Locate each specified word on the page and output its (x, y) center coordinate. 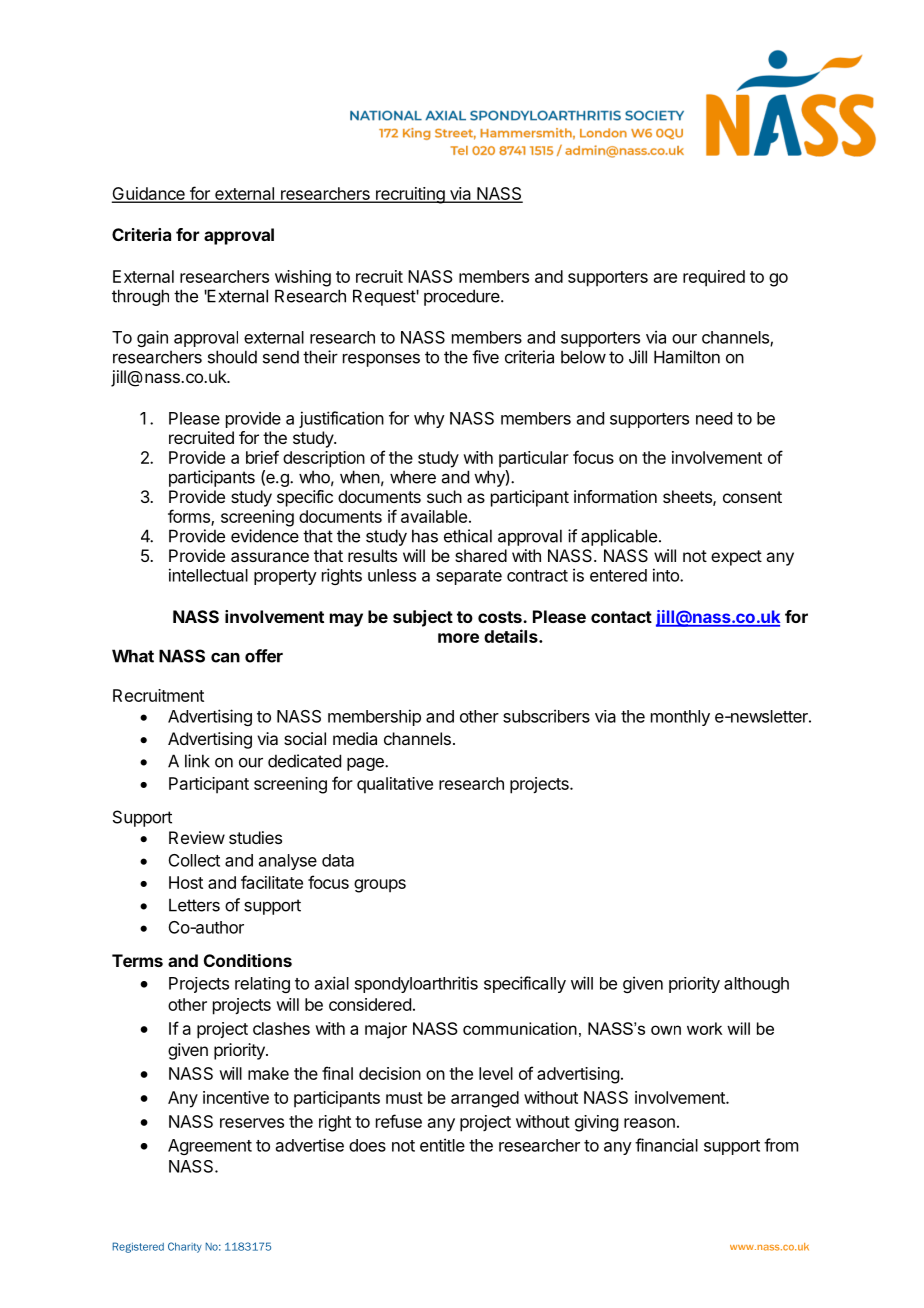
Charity (185, 1247)
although (756, 985)
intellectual (208, 575)
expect (736, 558)
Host (186, 882)
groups (380, 886)
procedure (463, 297)
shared (481, 555)
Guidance (149, 194)
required (714, 278)
